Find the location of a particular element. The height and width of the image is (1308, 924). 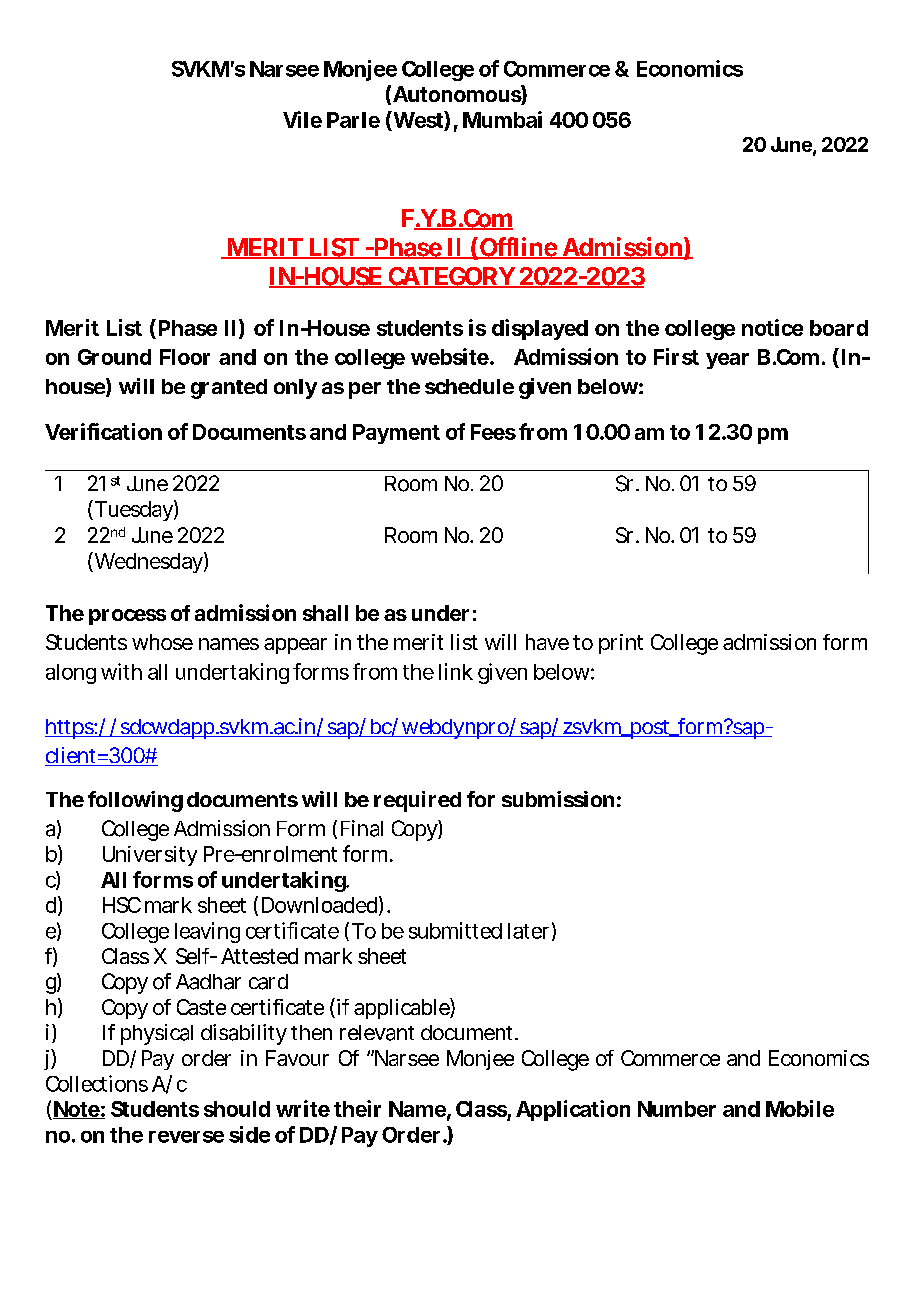

notice is located at coordinates (772, 327).
